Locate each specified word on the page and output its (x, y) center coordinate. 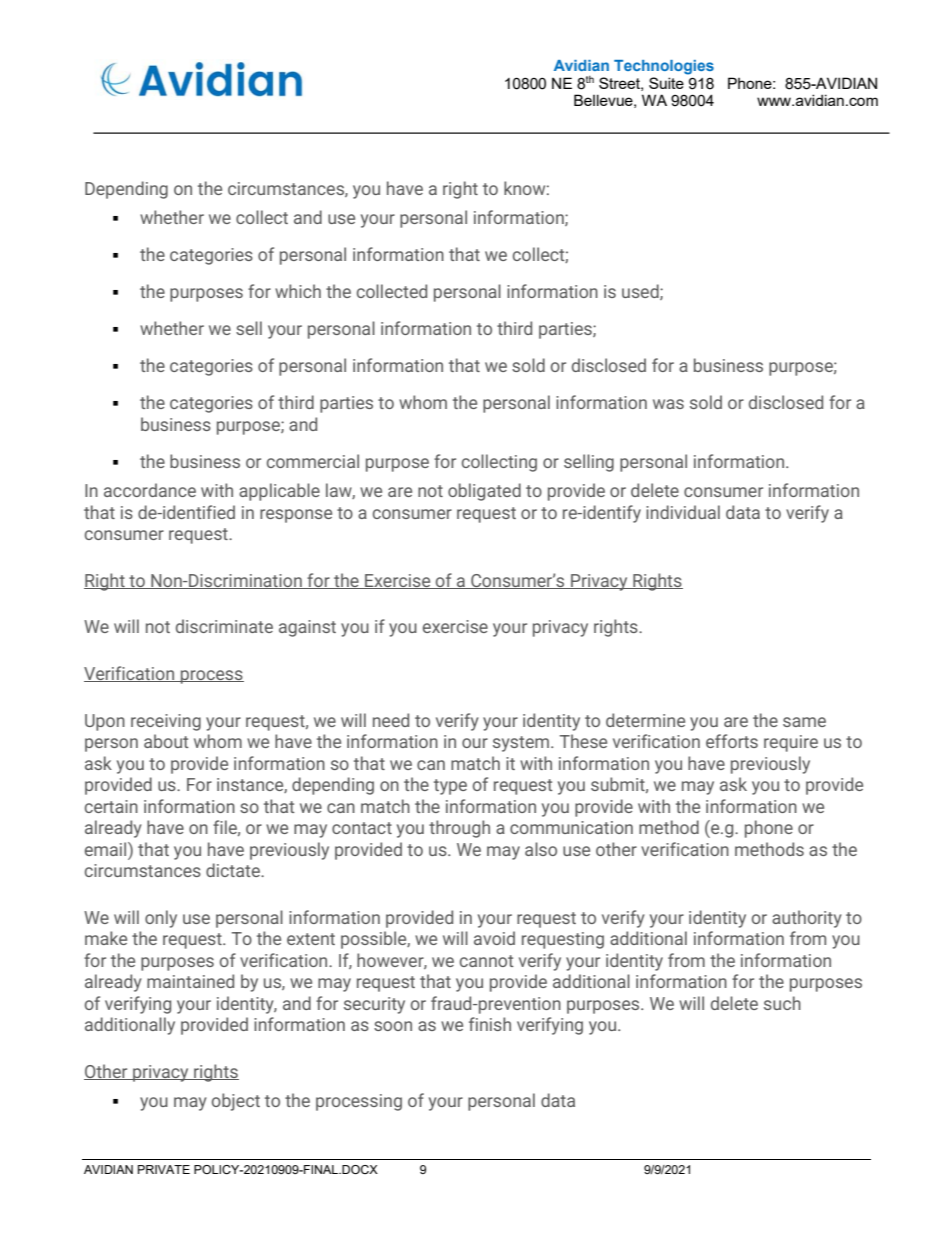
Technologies (664, 67)
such (782, 1003)
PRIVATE (164, 1169)
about (166, 741)
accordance (150, 490)
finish (490, 1024)
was (668, 404)
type (450, 787)
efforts (732, 741)
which (298, 291)
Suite (666, 83)
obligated (484, 492)
